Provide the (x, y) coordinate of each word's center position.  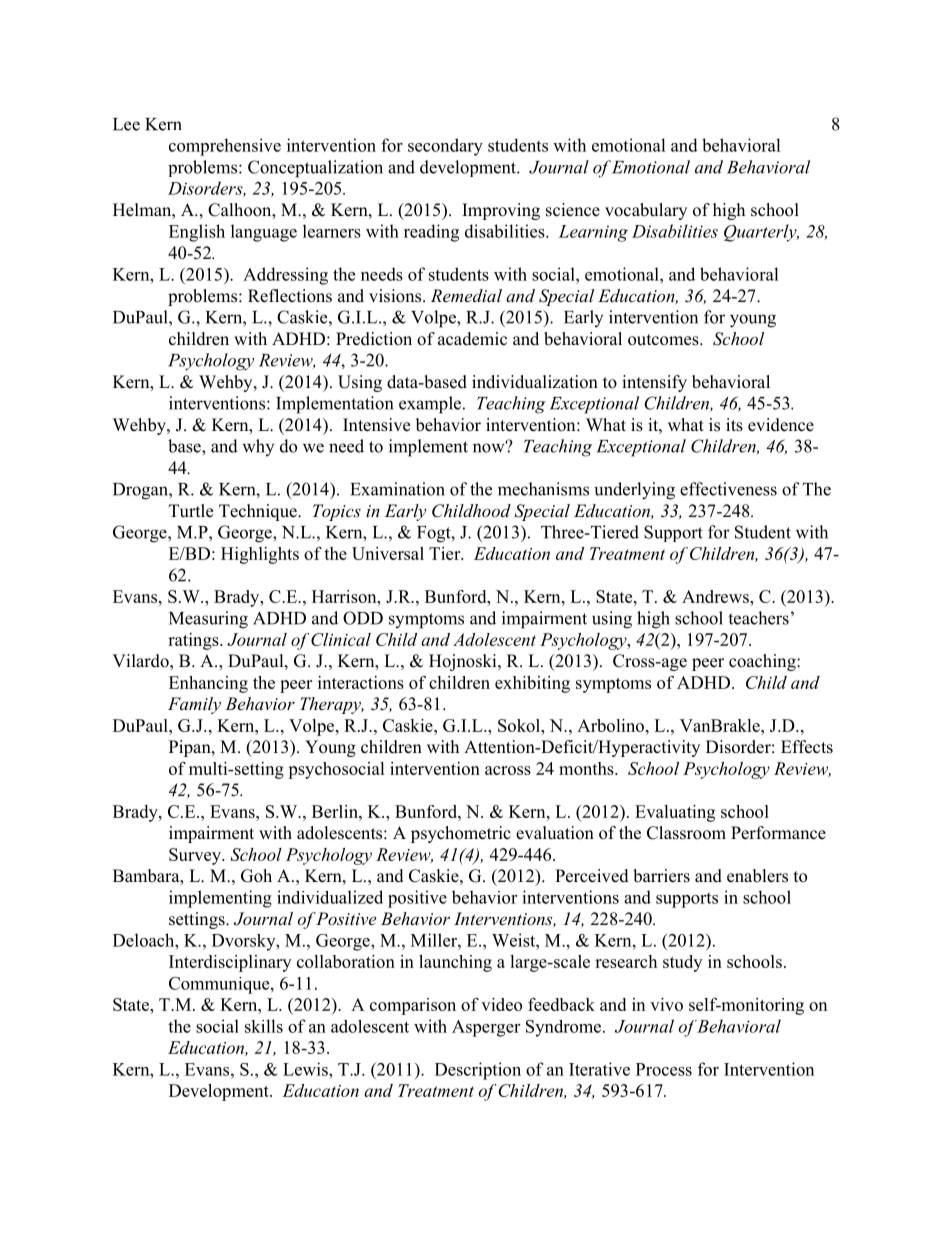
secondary (445, 147)
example (431, 405)
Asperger (486, 1028)
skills (264, 1026)
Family (194, 705)
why (258, 447)
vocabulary (646, 211)
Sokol (520, 725)
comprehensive (225, 147)
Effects (807, 747)
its (734, 425)
